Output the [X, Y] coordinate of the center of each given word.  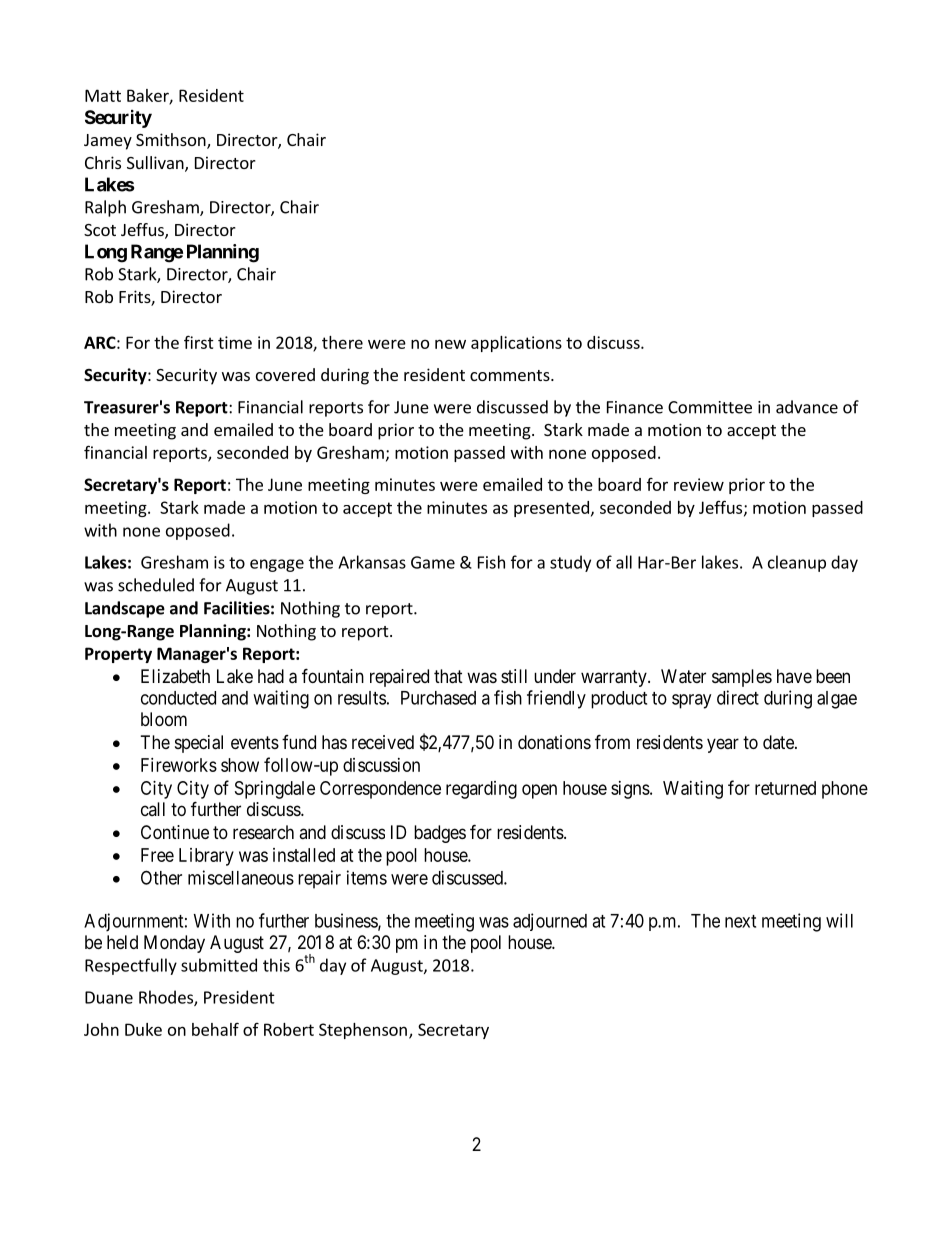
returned [785, 788]
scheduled [156, 585]
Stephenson [363, 1031]
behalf [215, 1029]
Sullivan [156, 164]
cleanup [797, 563]
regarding [481, 790]
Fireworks [179, 765]
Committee [710, 407]
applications [516, 344]
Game [433, 562]
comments [511, 375]
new [450, 344]
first [199, 342]
